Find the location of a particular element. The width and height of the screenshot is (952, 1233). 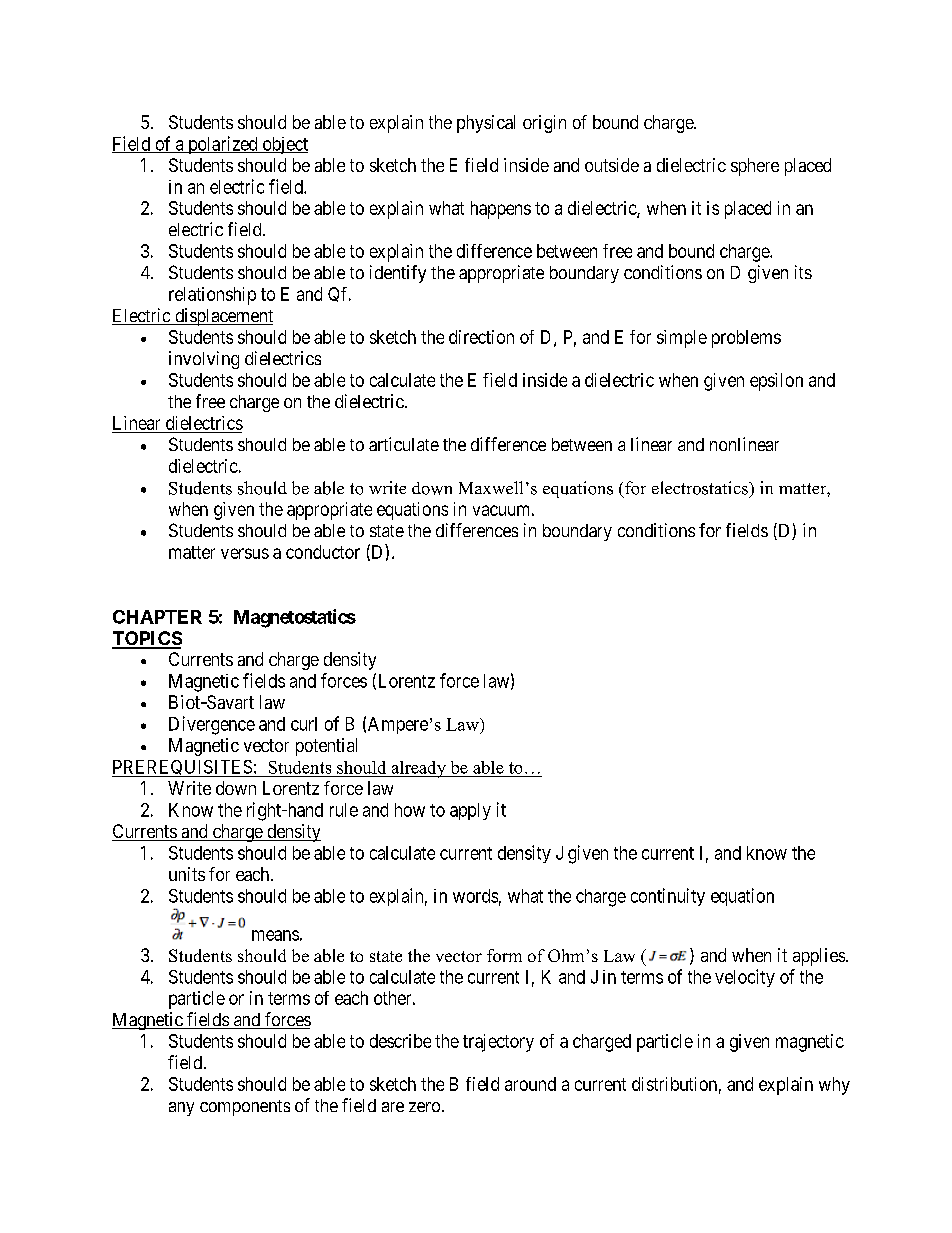

physical is located at coordinates (486, 124).
